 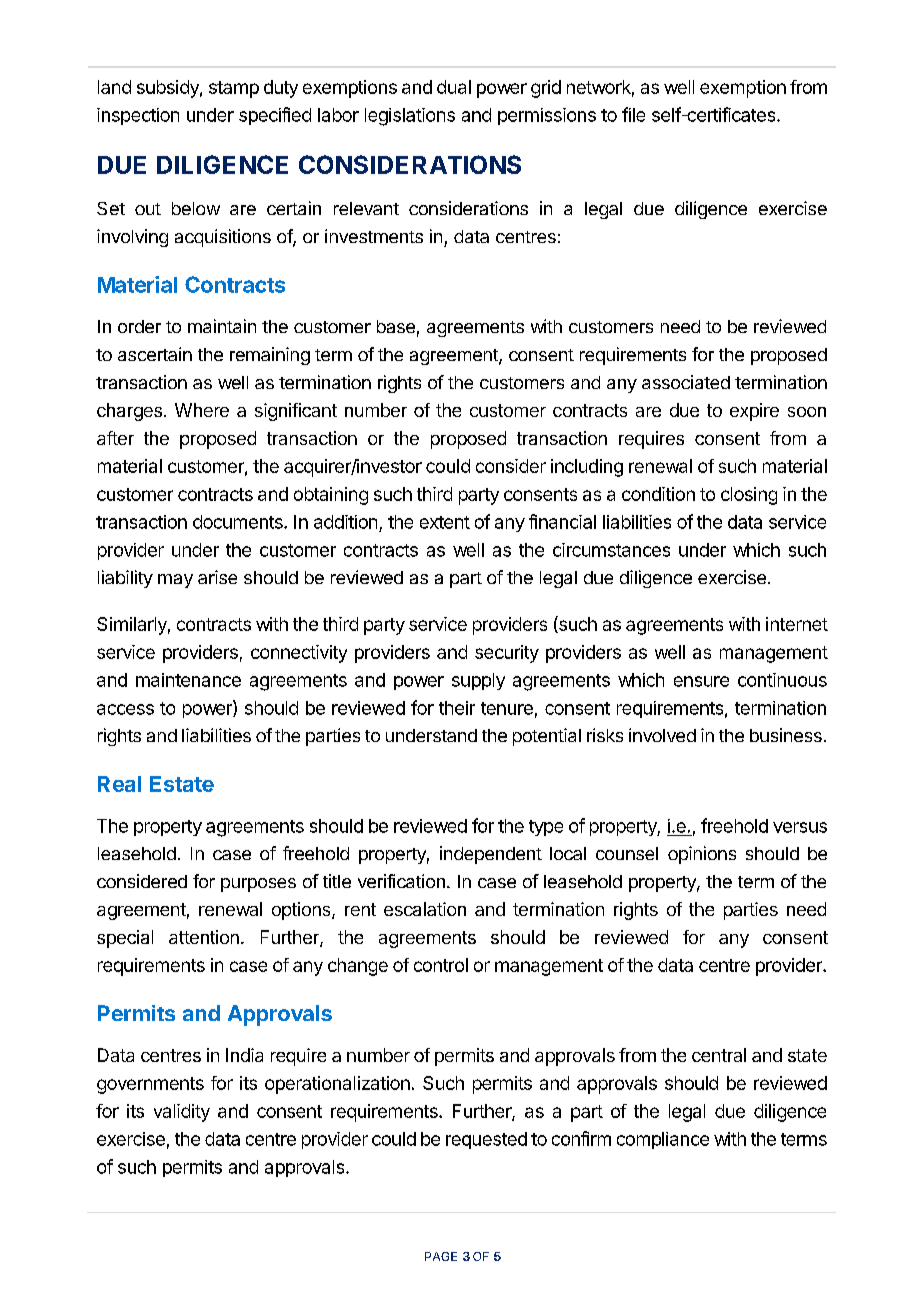 I want to click on validity, so click(x=182, y=1113).
